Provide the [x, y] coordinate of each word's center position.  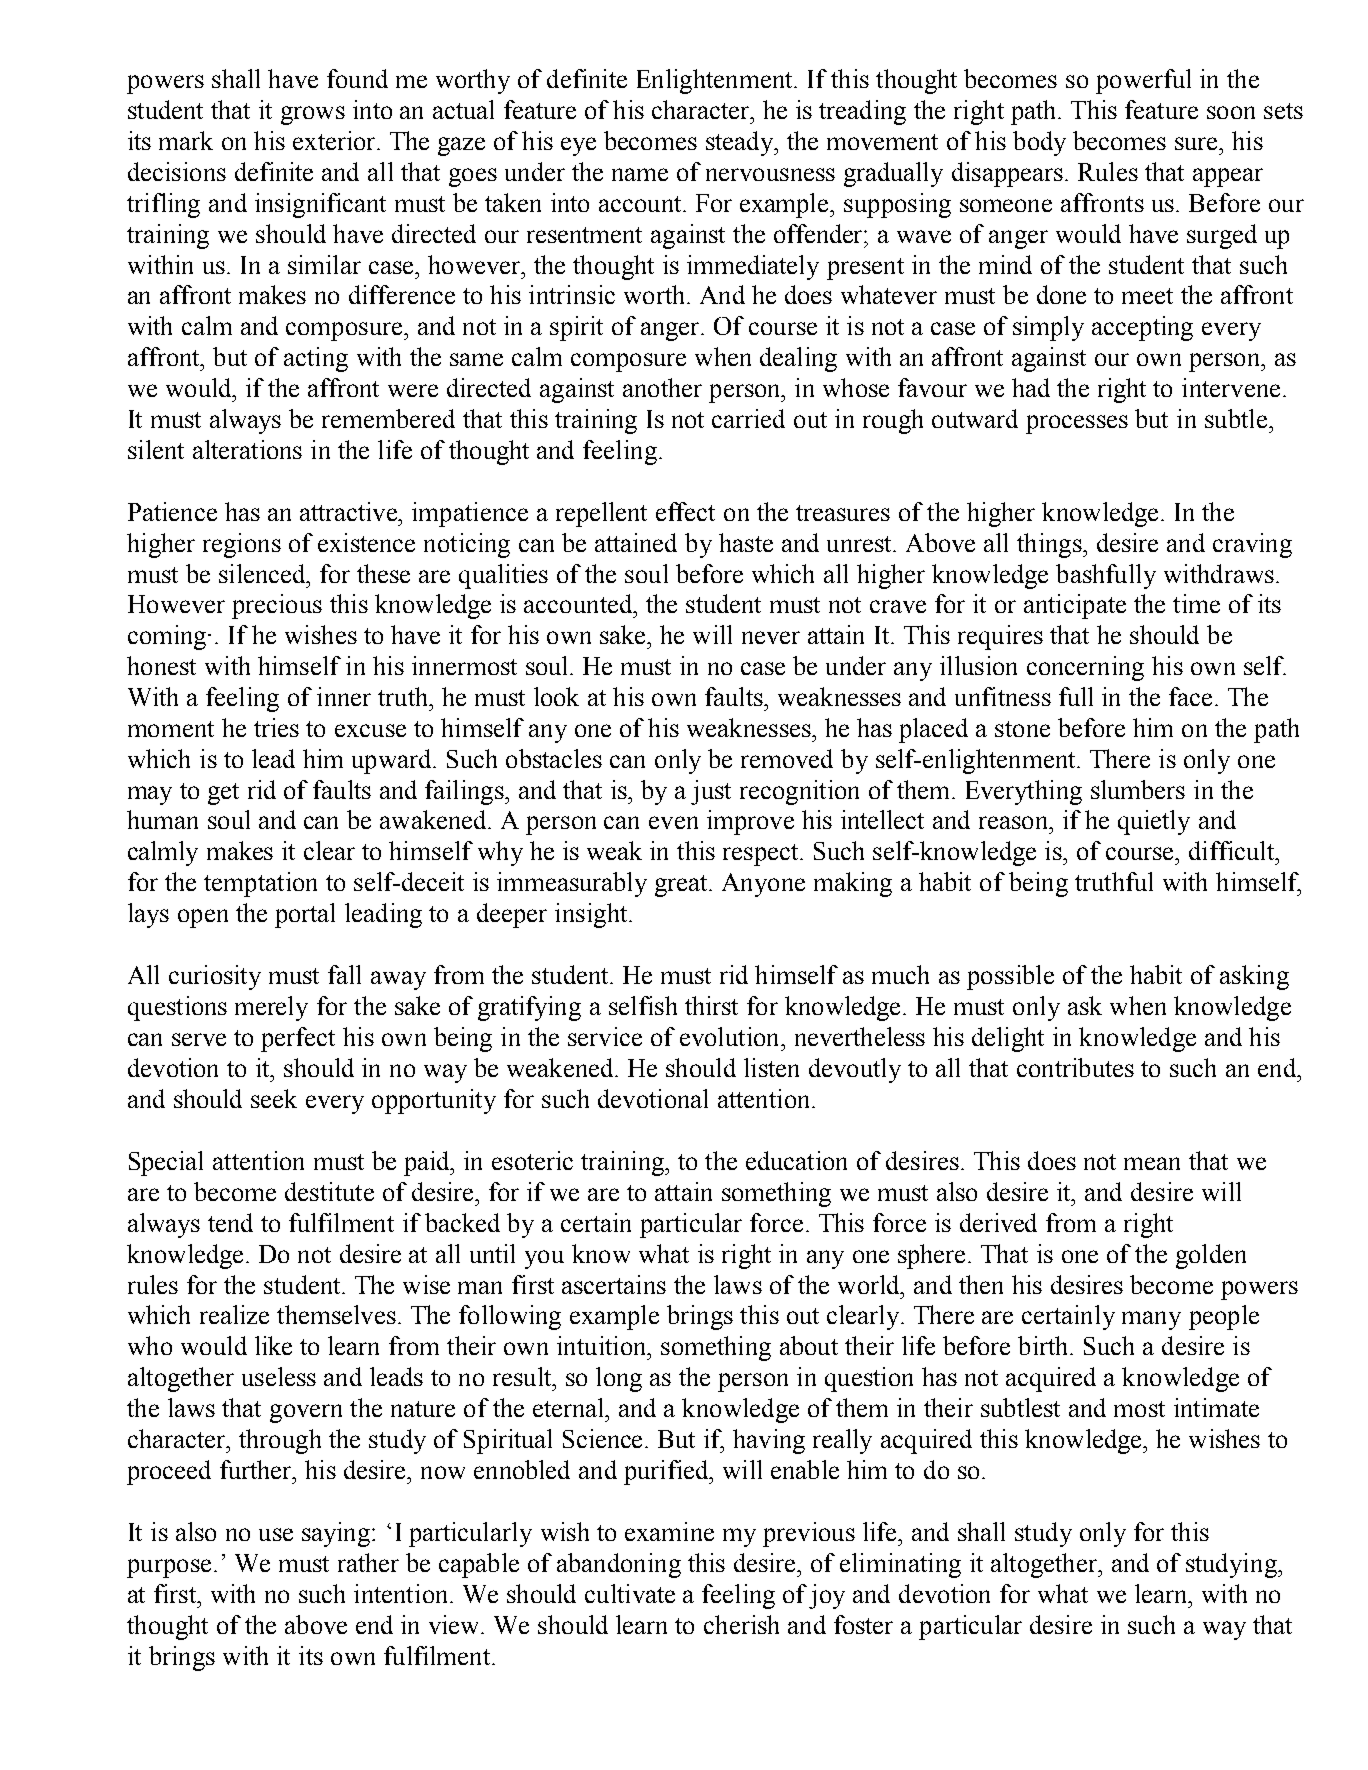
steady [740, 143]
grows [313, 115]
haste [746, 542]
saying [336, 1534]
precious [277, 606]
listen [771, 1067]
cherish [741, 1624]
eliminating [900, 1565]
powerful [1143, 81]
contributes [1075, 1067]
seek [274, 1098]
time [1196, 603]
